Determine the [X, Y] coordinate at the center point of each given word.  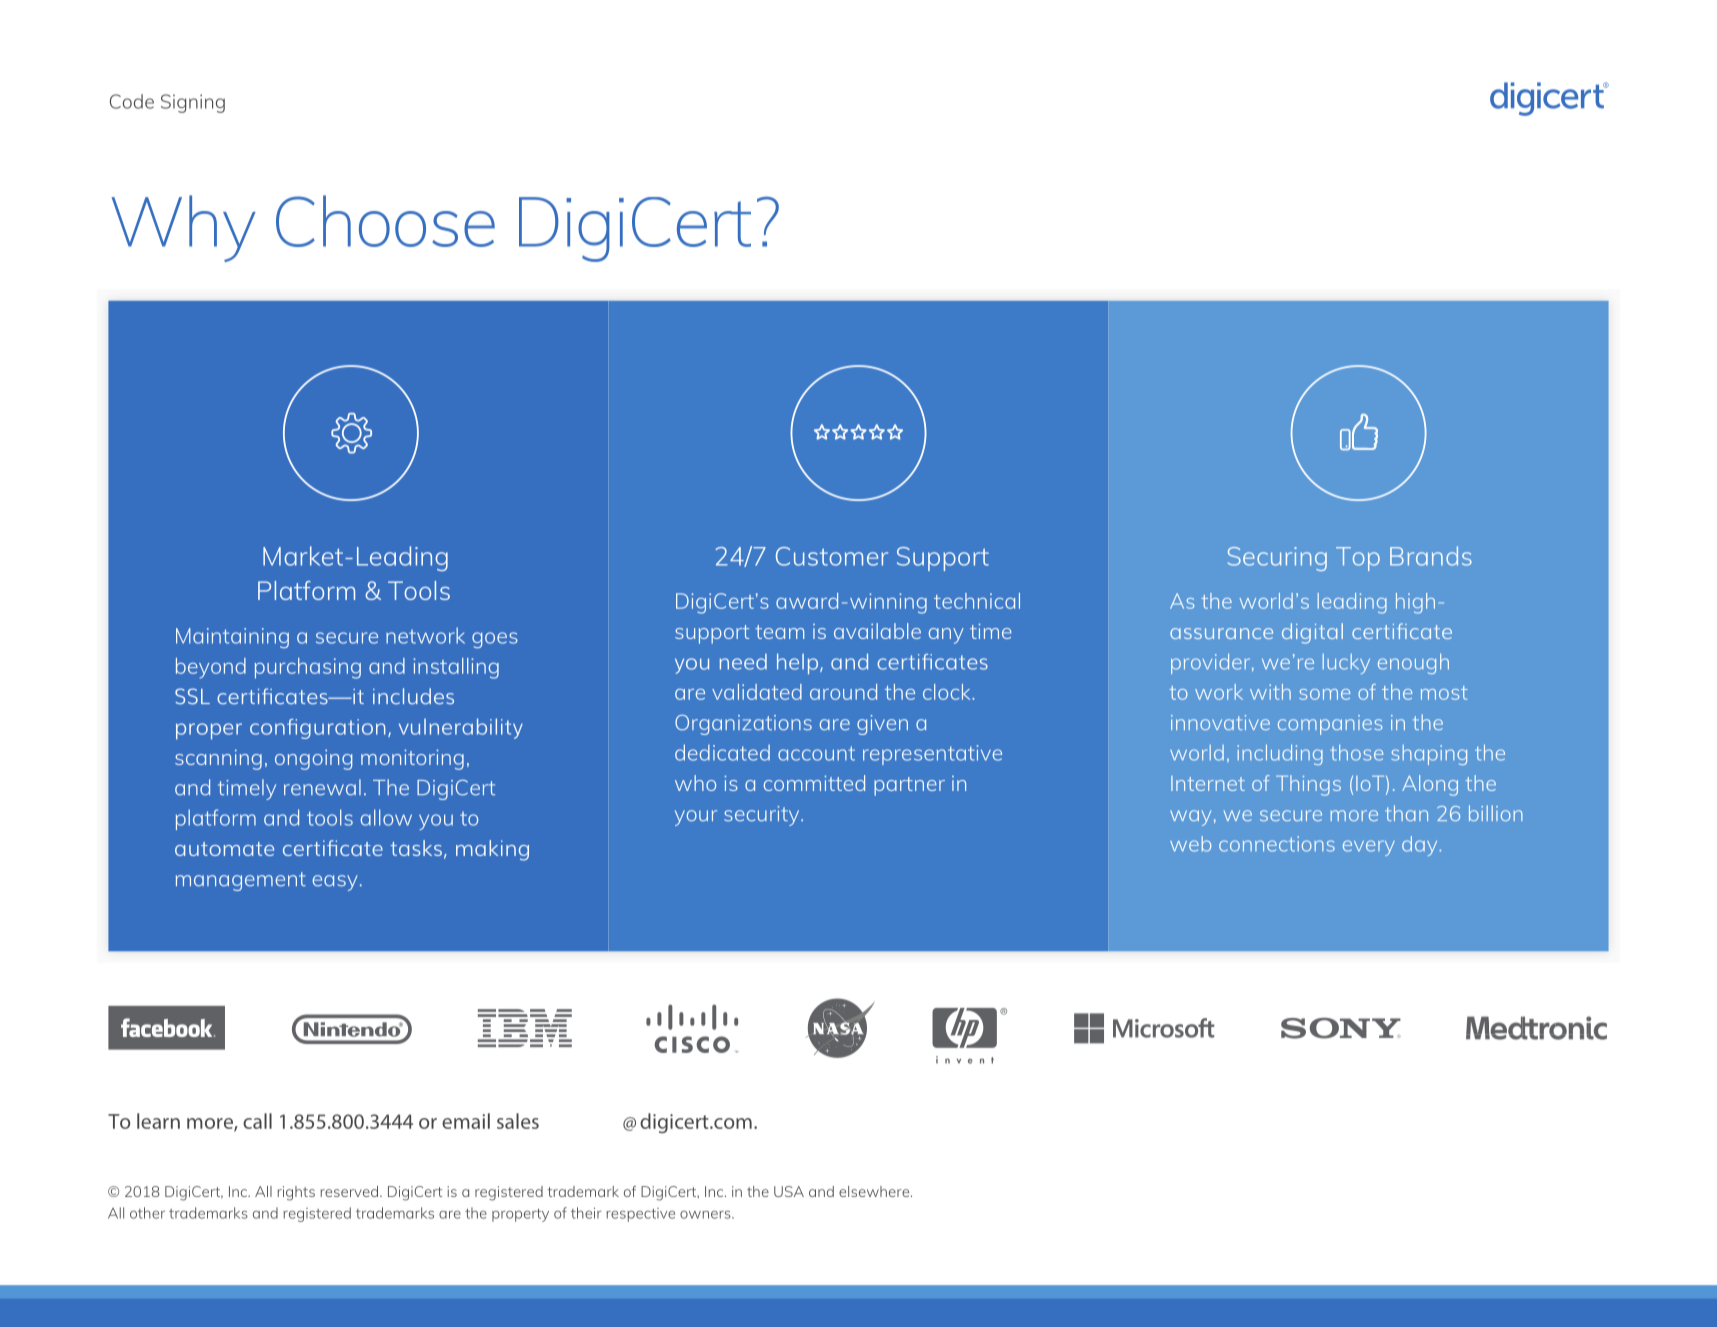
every [1369, 848]
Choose [385, 221]
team [779, 632]
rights [296, 1193]
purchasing [308, 668]
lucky [1346, 664]
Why [183, 228]
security [763, 816]
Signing [193, 103]
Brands [1431, 556]
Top [1358, 559]
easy [335, 883]
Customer [832, 556]
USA [789, 1191]
